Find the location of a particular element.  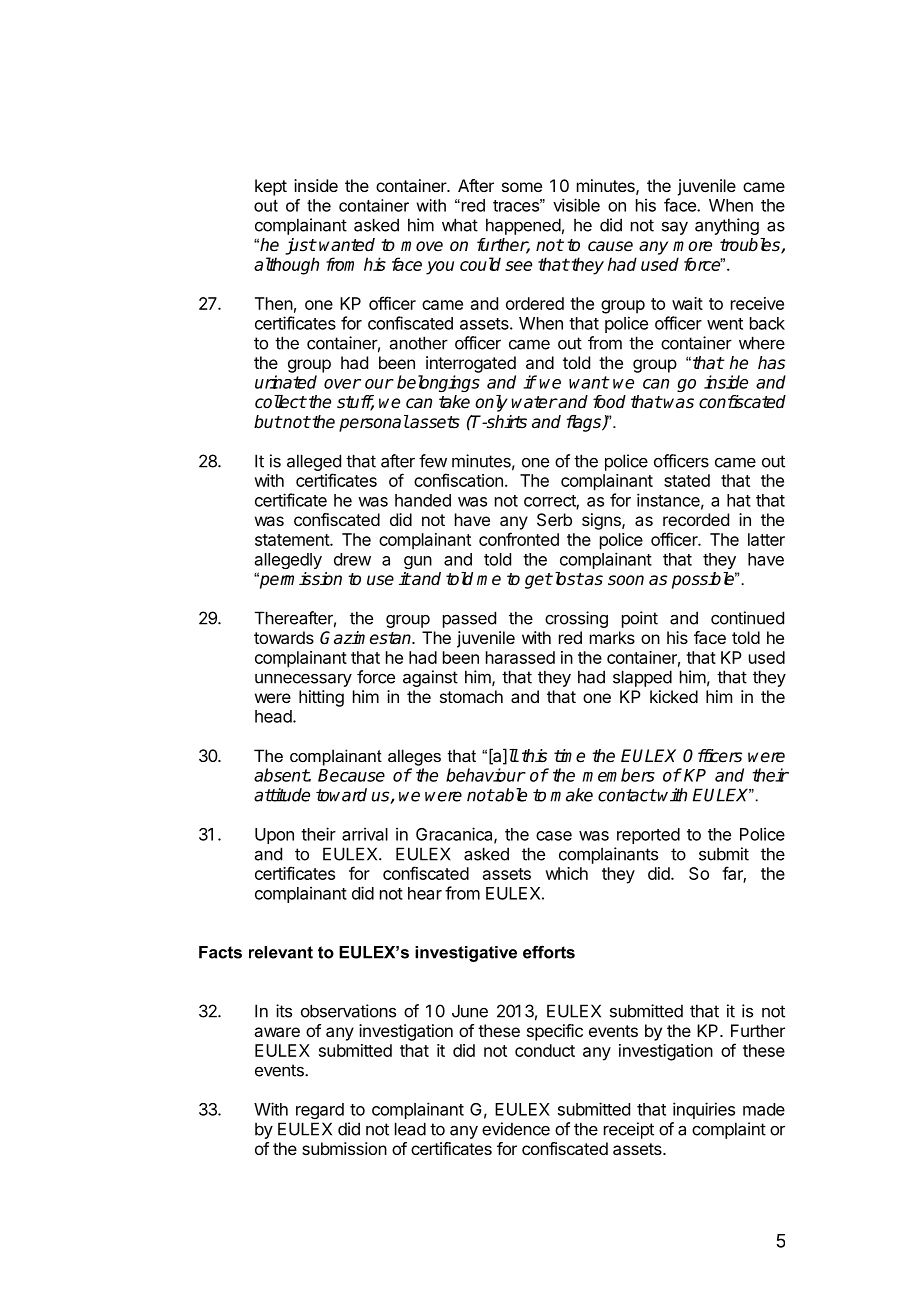

reported is located at coordinates (648, 836).
